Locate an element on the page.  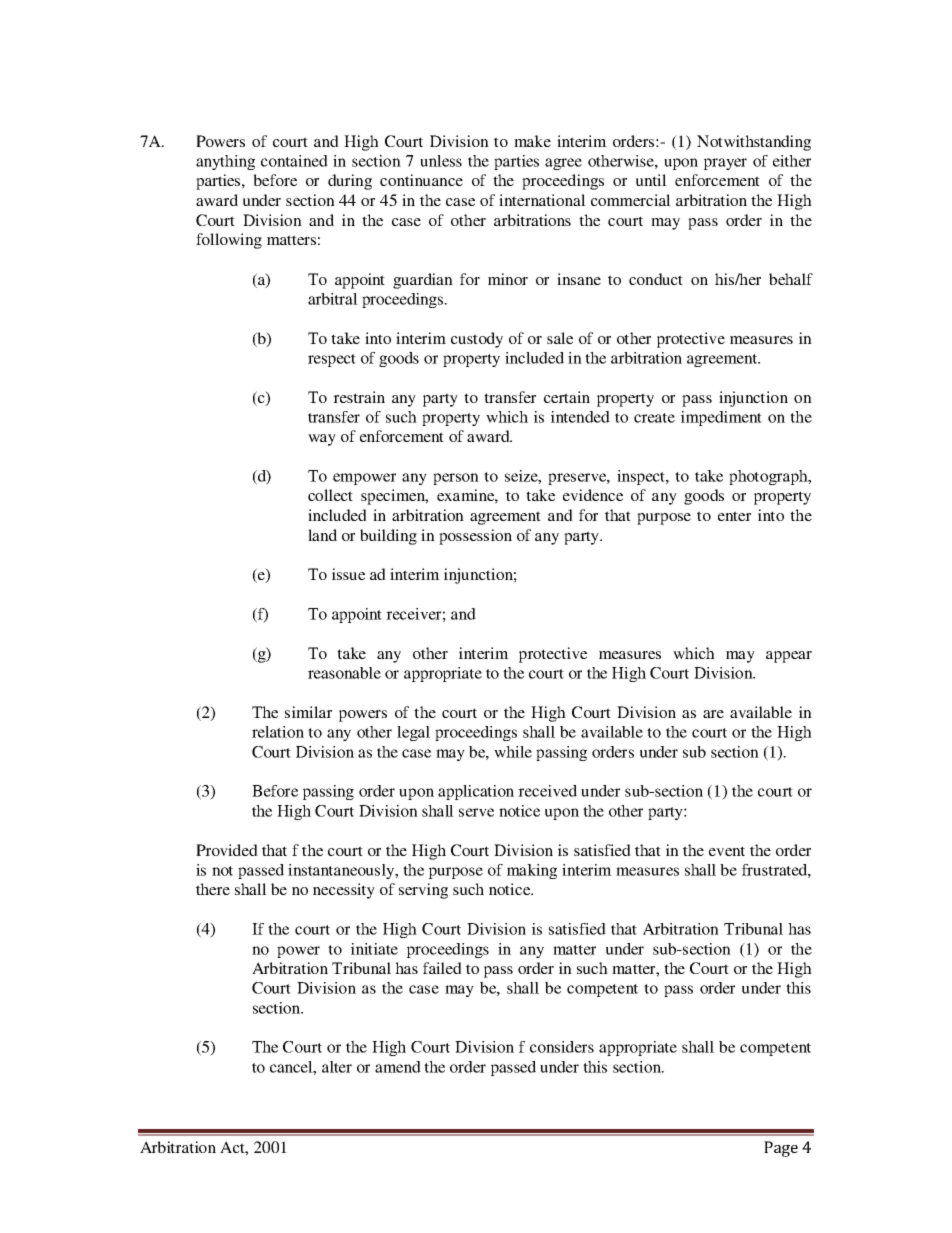
considers is located at coordinates (562, 1047).
